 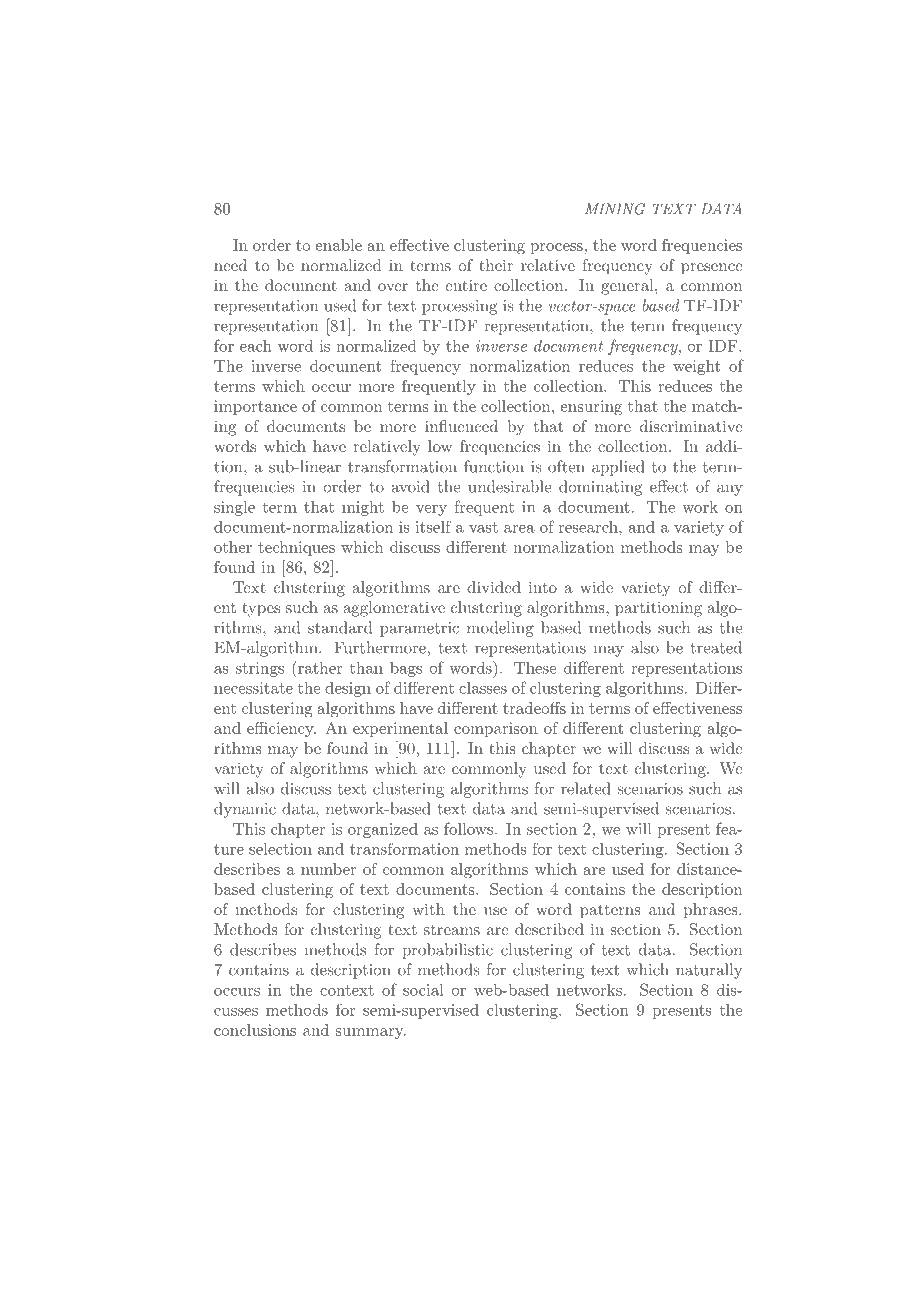 I want to click on conclusions, so click(x=255, y=1030).
